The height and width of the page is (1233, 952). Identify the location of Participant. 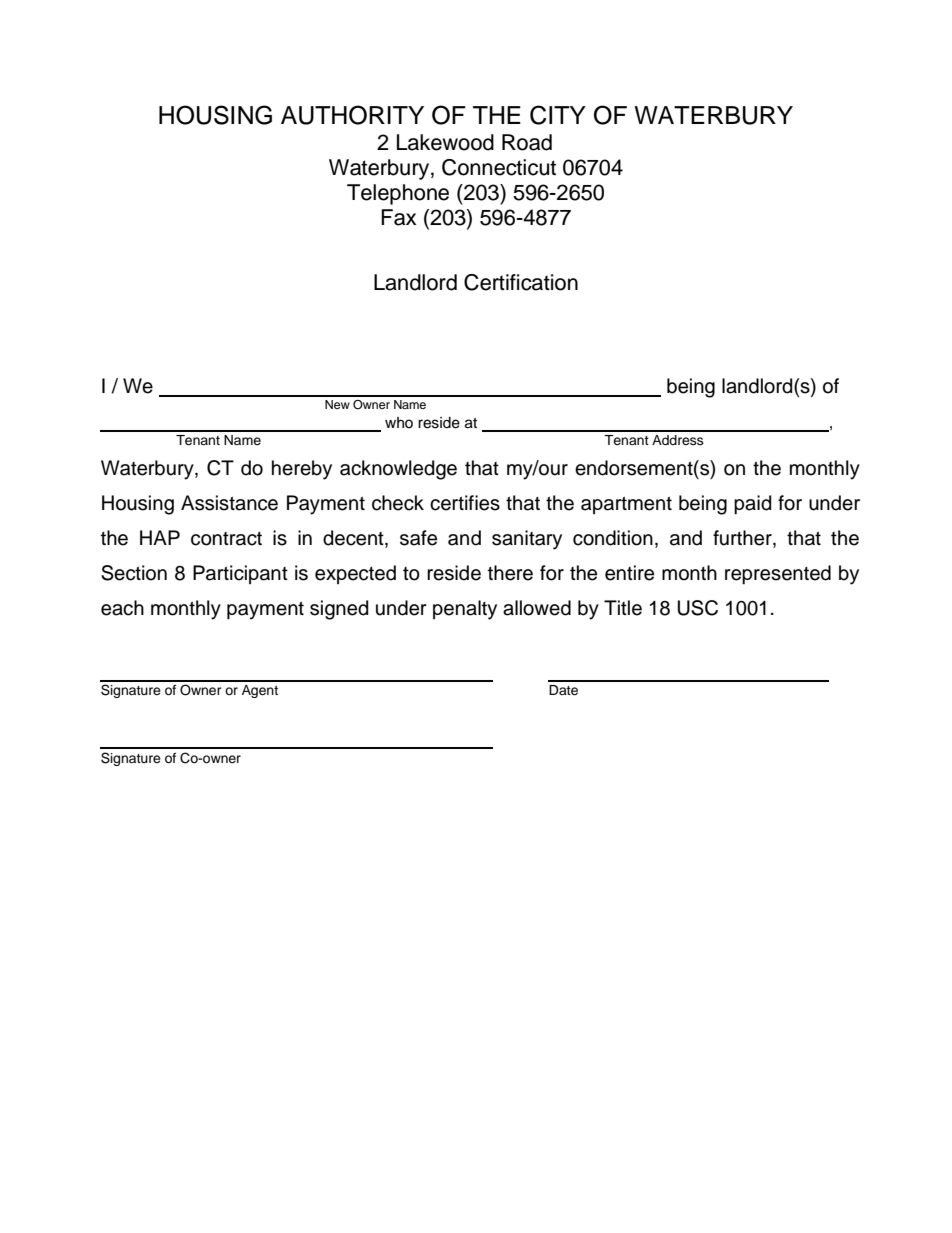
(240, 574).
